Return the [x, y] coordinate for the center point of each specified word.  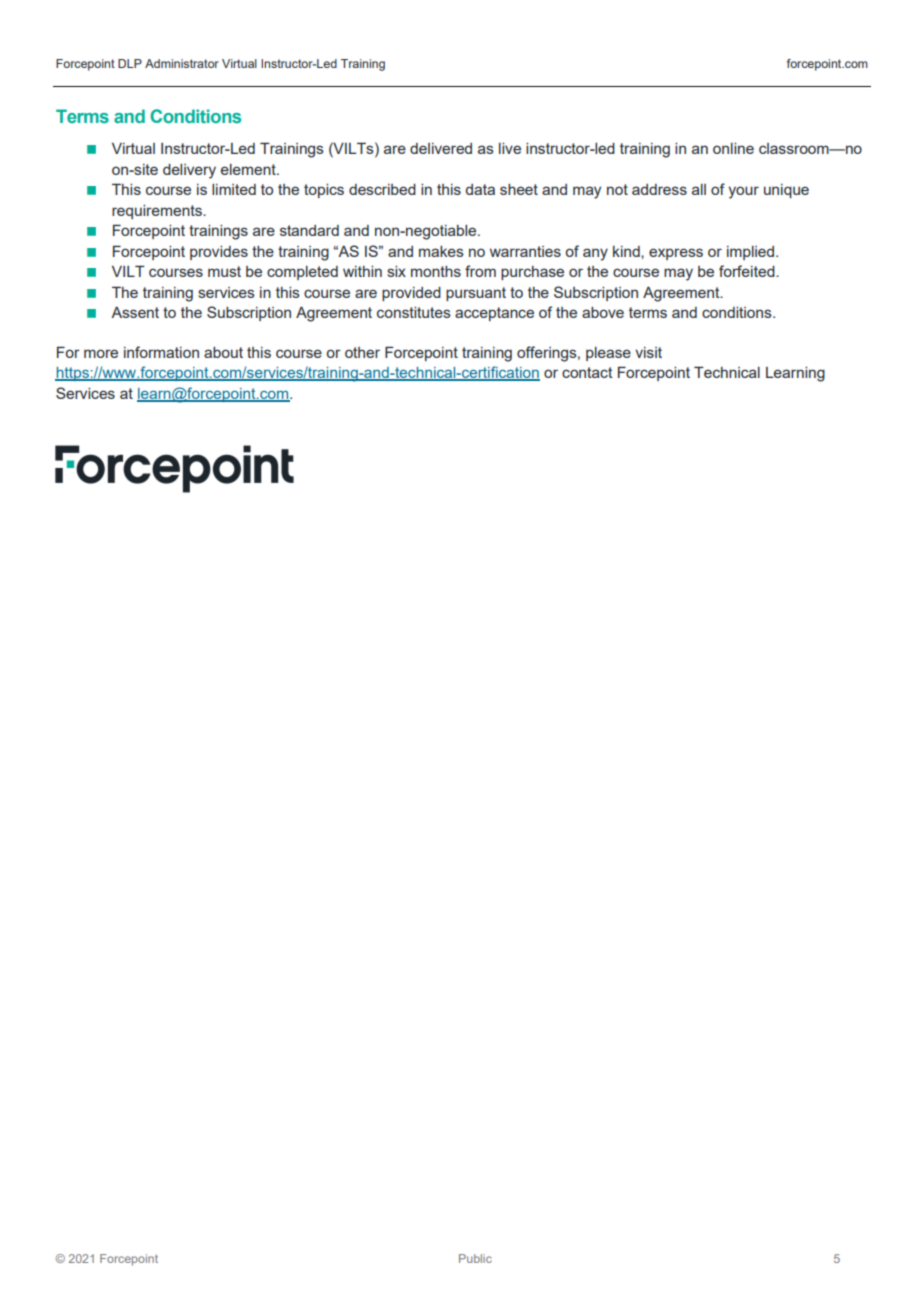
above [603, 312]
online [733, 148]
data [480, 189]
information [161, 352]
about [223, 352]
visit [648, 352]
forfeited [748, 271]
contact [587, 372]
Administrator [182, 63]
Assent [135, 312]
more [101, 353]
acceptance [494, 314]
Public [475, 1258]
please [608, 354]
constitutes [414, 312]
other [362, 352]
